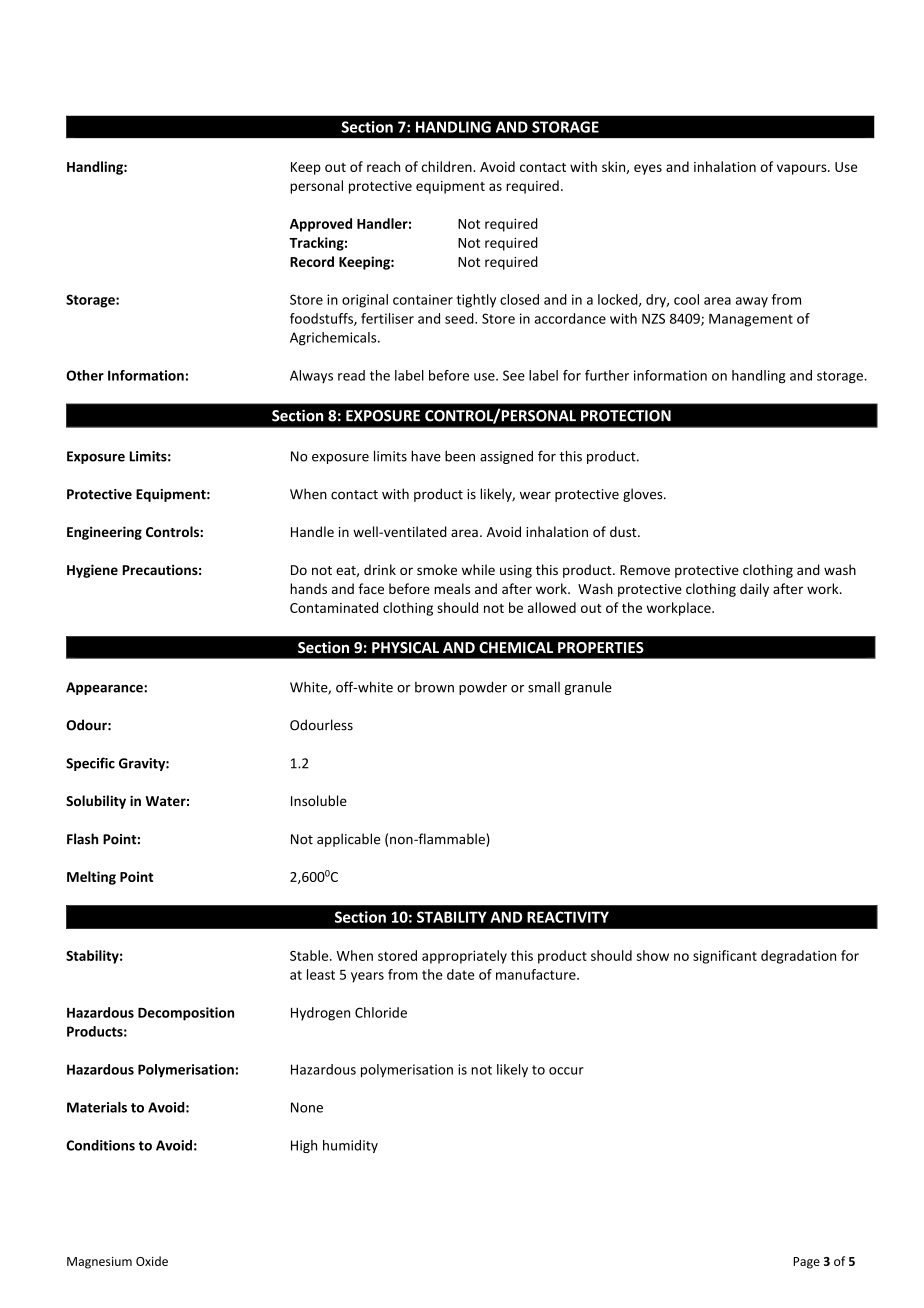 The width and height of the screenshot is (924, 1308). What do you see at coordinates (437, 569) in the screenshot?
I see `smoke` at bounding box center [437, 569].
